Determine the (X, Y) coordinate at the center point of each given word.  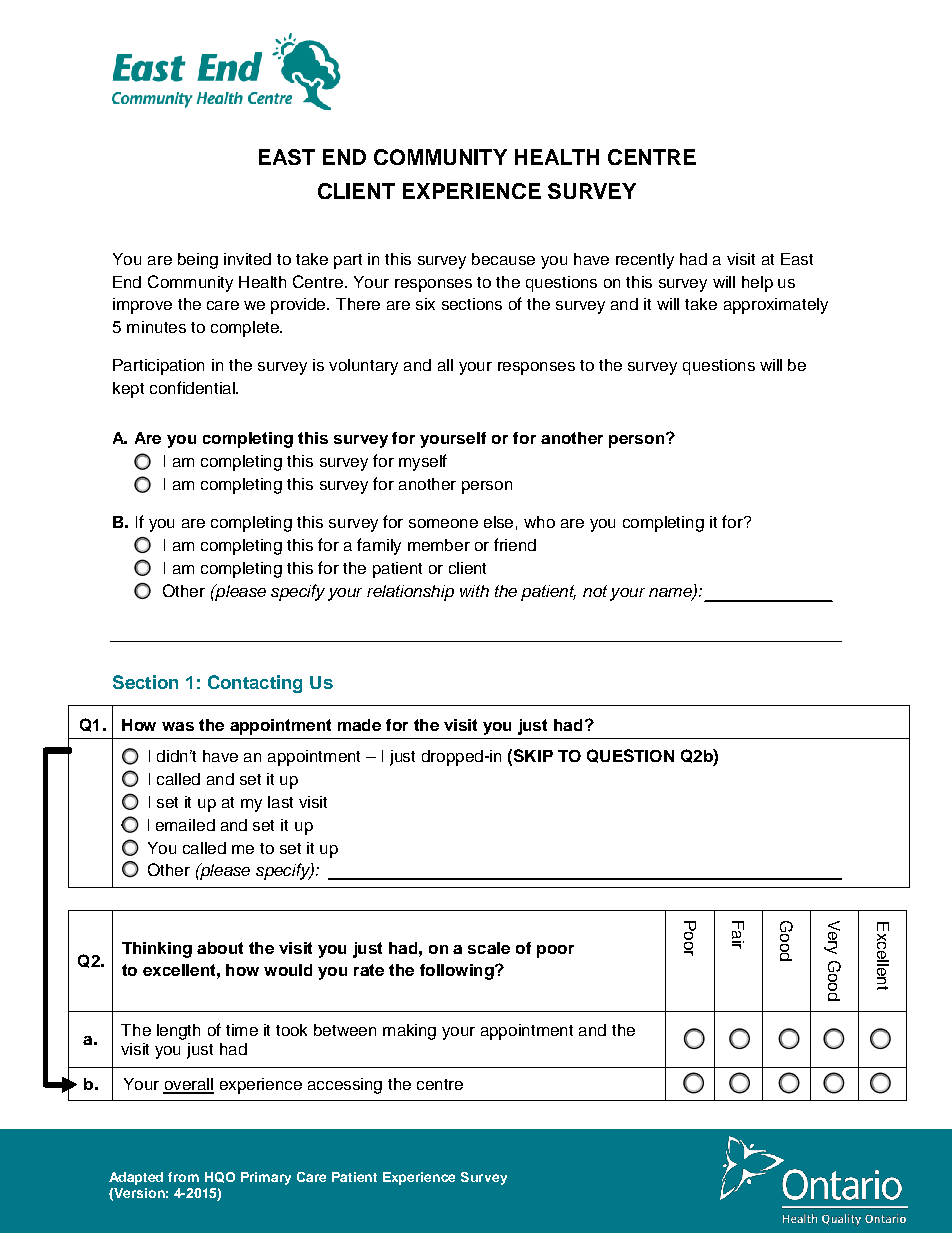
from (183, 1177)
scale (489, 948)
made (359, 725)
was (178, 726)
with (474, 591)
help (757, 284)
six (425, 304)
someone (443, 523)
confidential (193, 387)
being (198, 261)
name (671, 593)
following (458, 972)
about (220, 948)
